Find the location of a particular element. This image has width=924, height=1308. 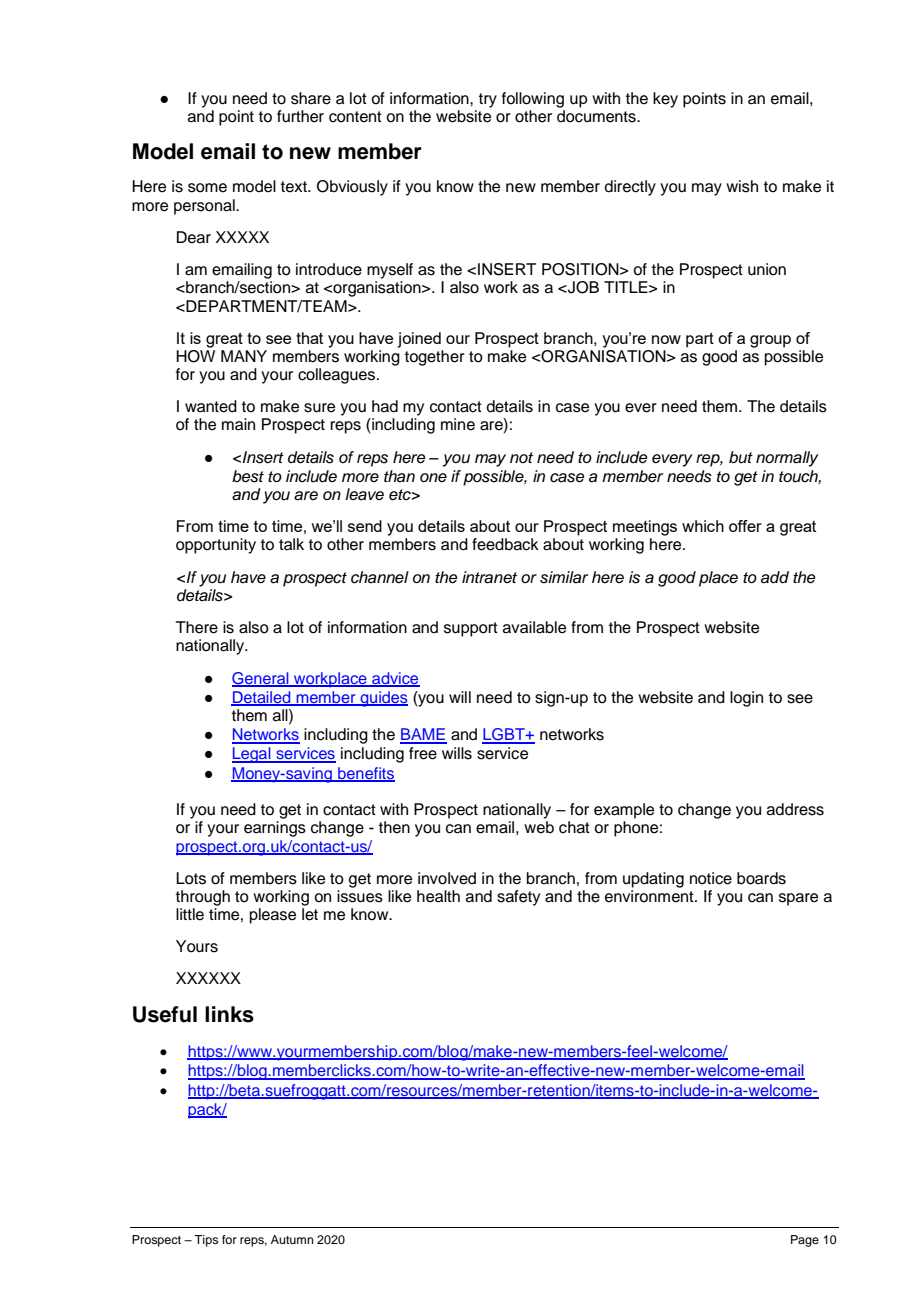

earnings is located at coordinates (275, 829).
